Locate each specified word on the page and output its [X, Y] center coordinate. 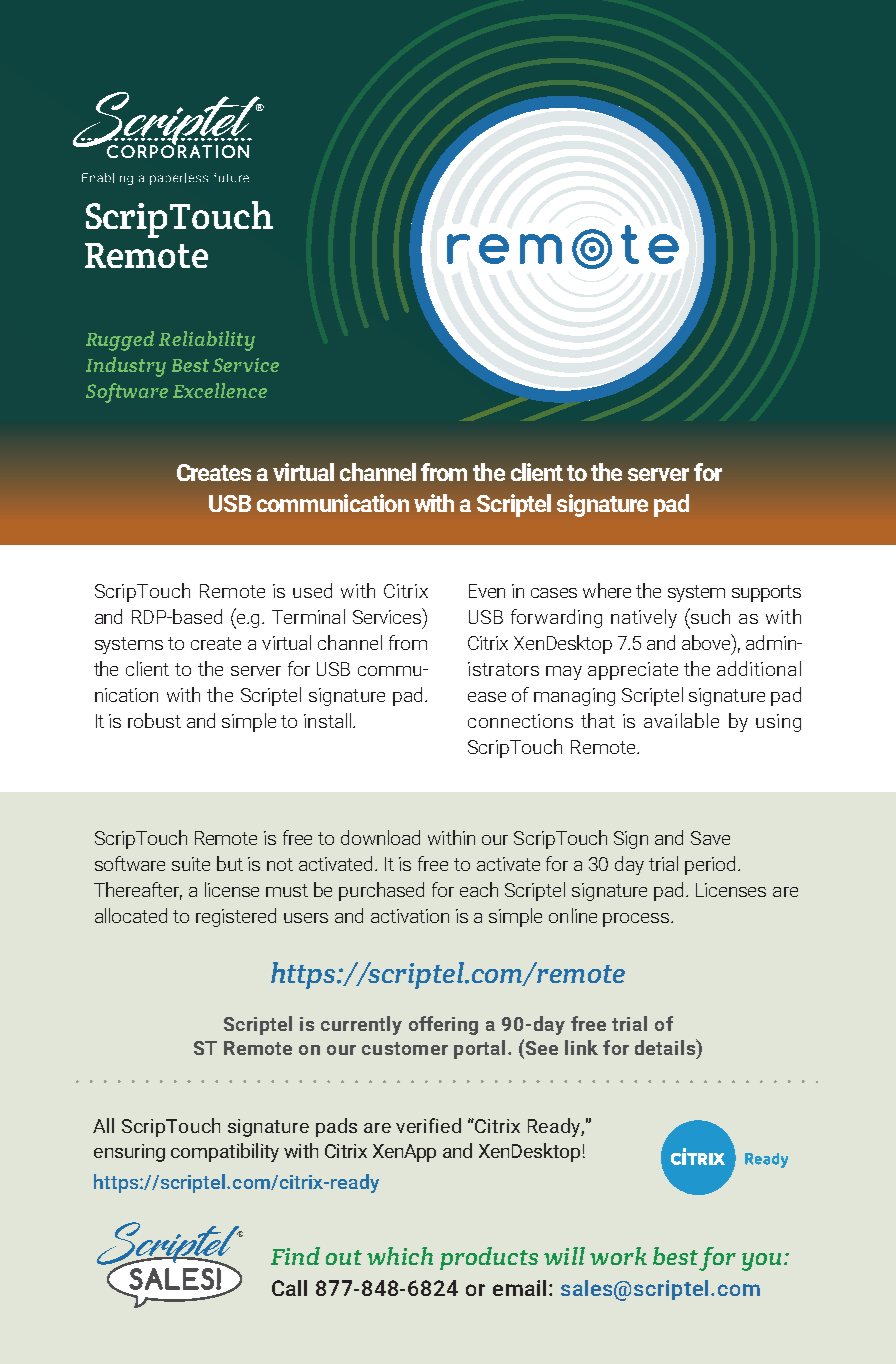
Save [710, 838]
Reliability [207, 341]
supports [766, 593]
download [380, 837]
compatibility [225, 1152]
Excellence [220, 390]
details [666, 1047]
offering [443, 1025]
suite [191, 864]
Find [295, 1256]
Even [487, 591]
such [709, 616]
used [312, 590]
